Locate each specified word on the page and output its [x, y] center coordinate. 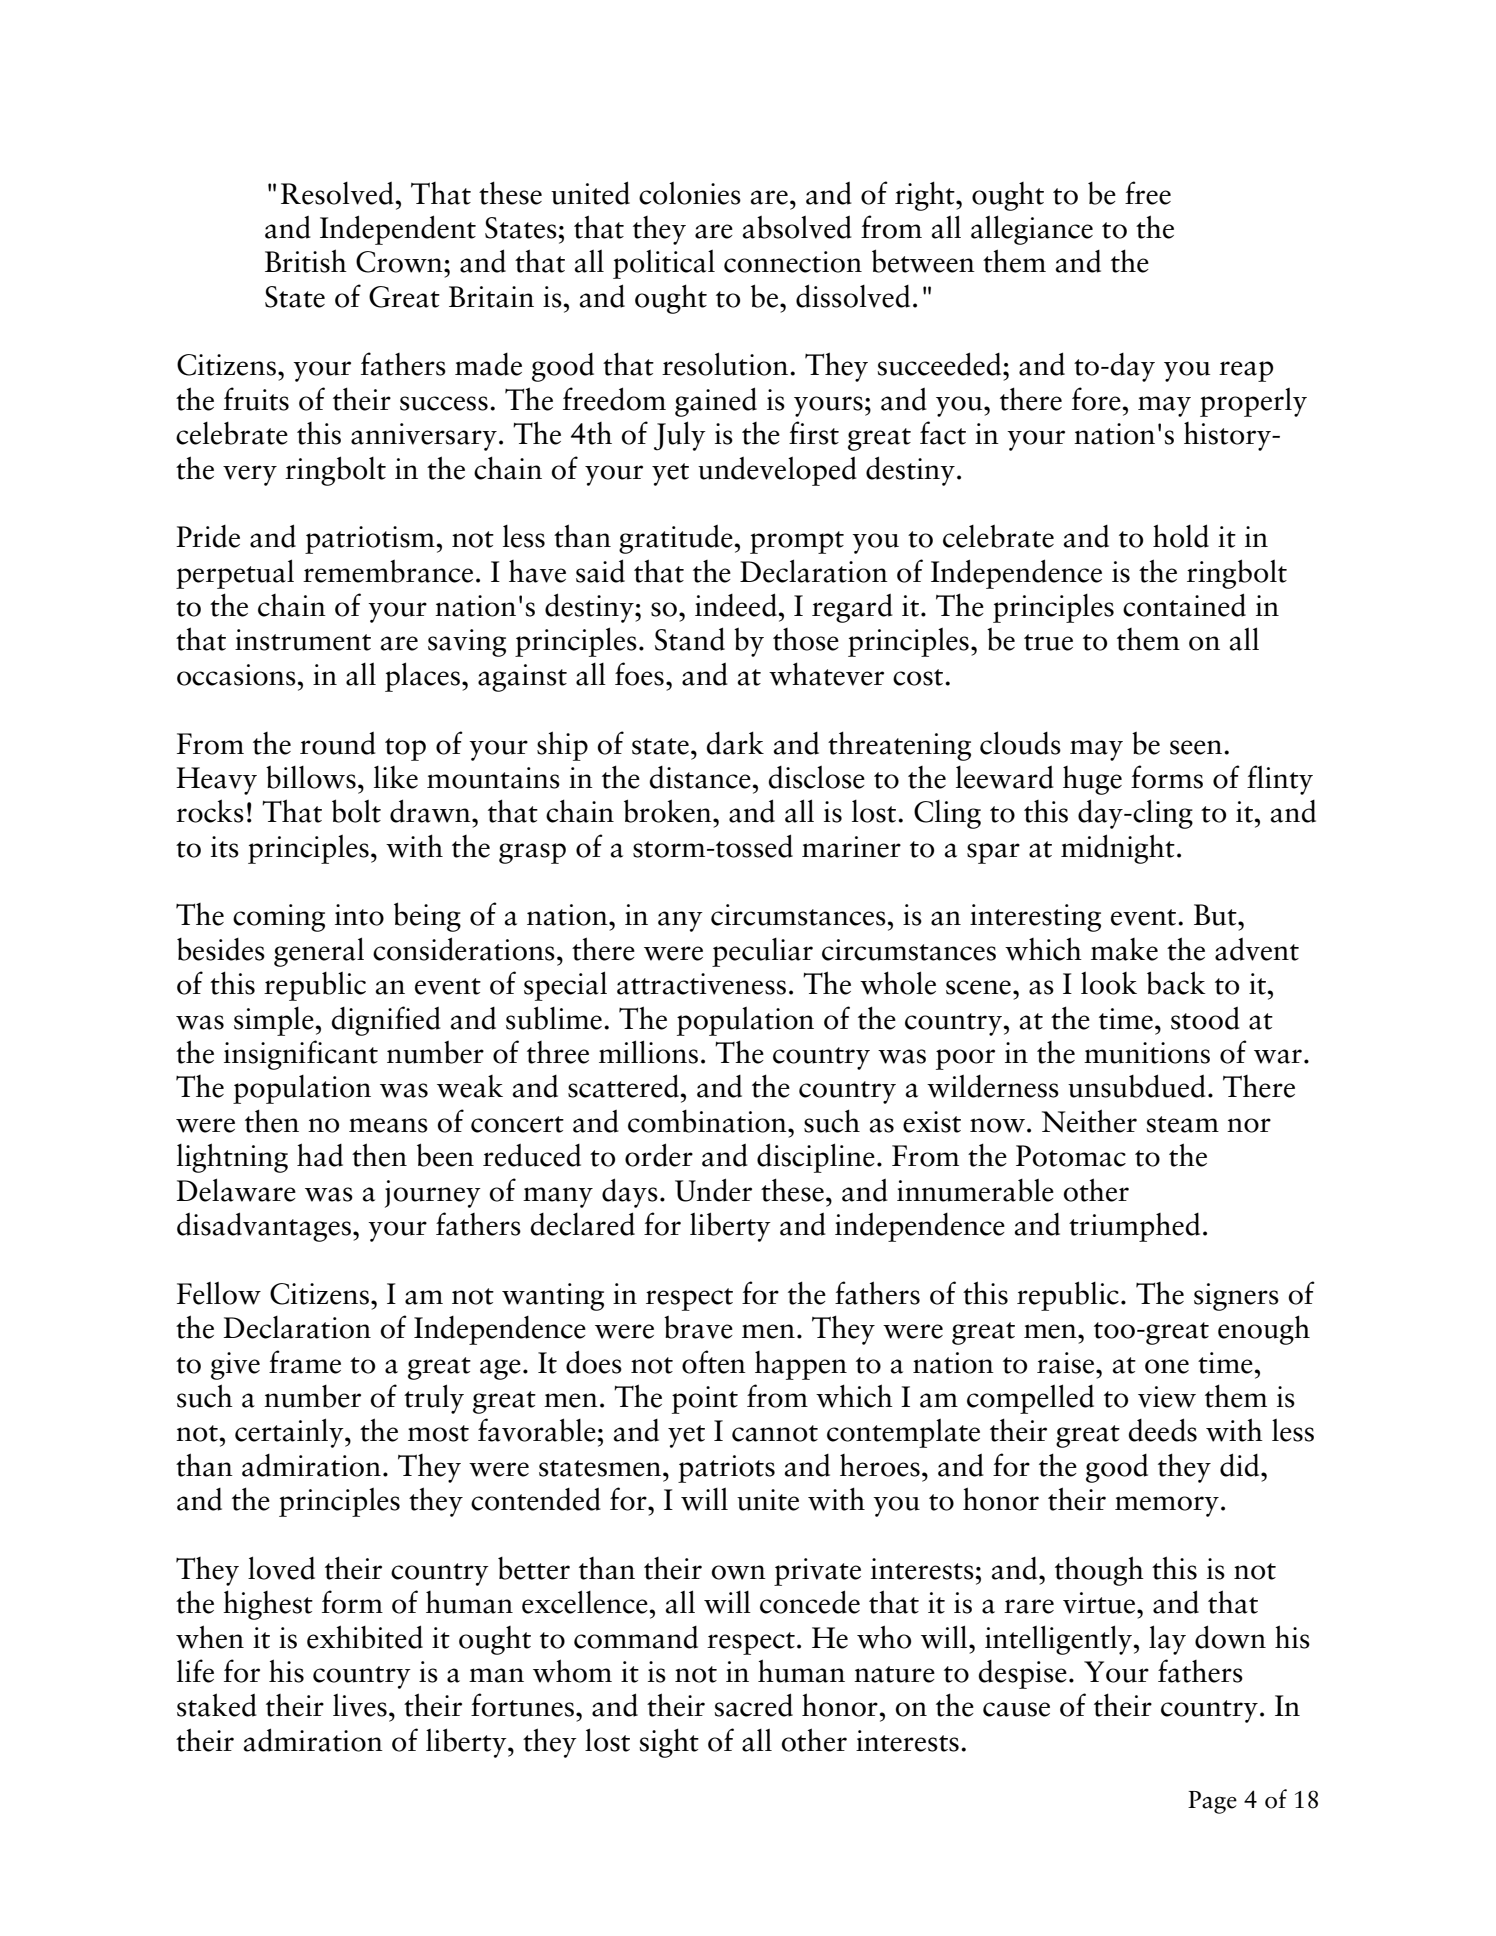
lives [360, 1705]
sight [669, 1743]
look [1109, 983]
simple [275, 1021]
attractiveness [701, 984]
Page [1212, 1802]
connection [793, 262]
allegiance [1032, 230]
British [306, 261]
